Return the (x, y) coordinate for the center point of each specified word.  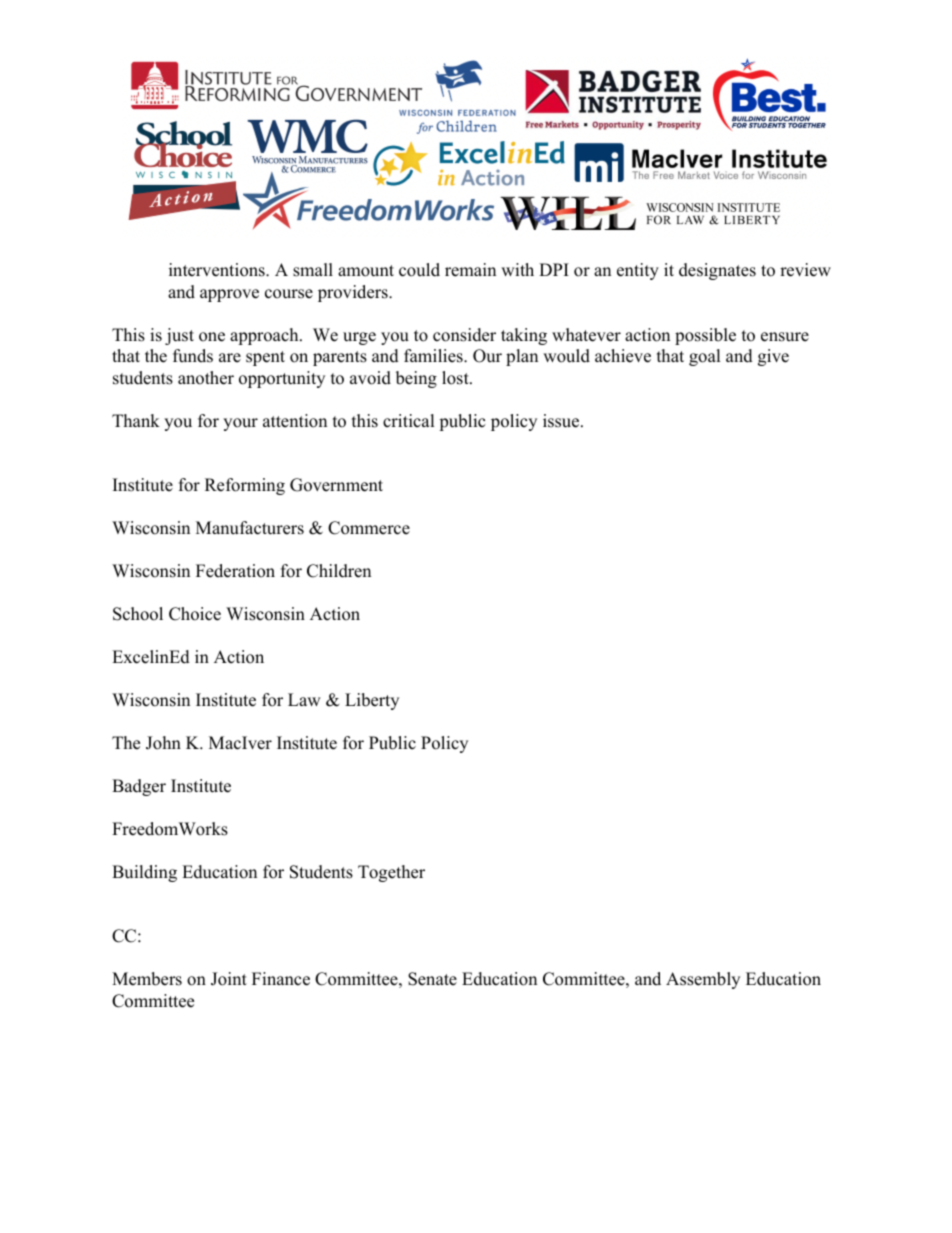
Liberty (372, 701)
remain (470, 270)
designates (717, 271)
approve (229, 295)
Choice (195, 614)
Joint (229, 979)
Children (339, 571)
